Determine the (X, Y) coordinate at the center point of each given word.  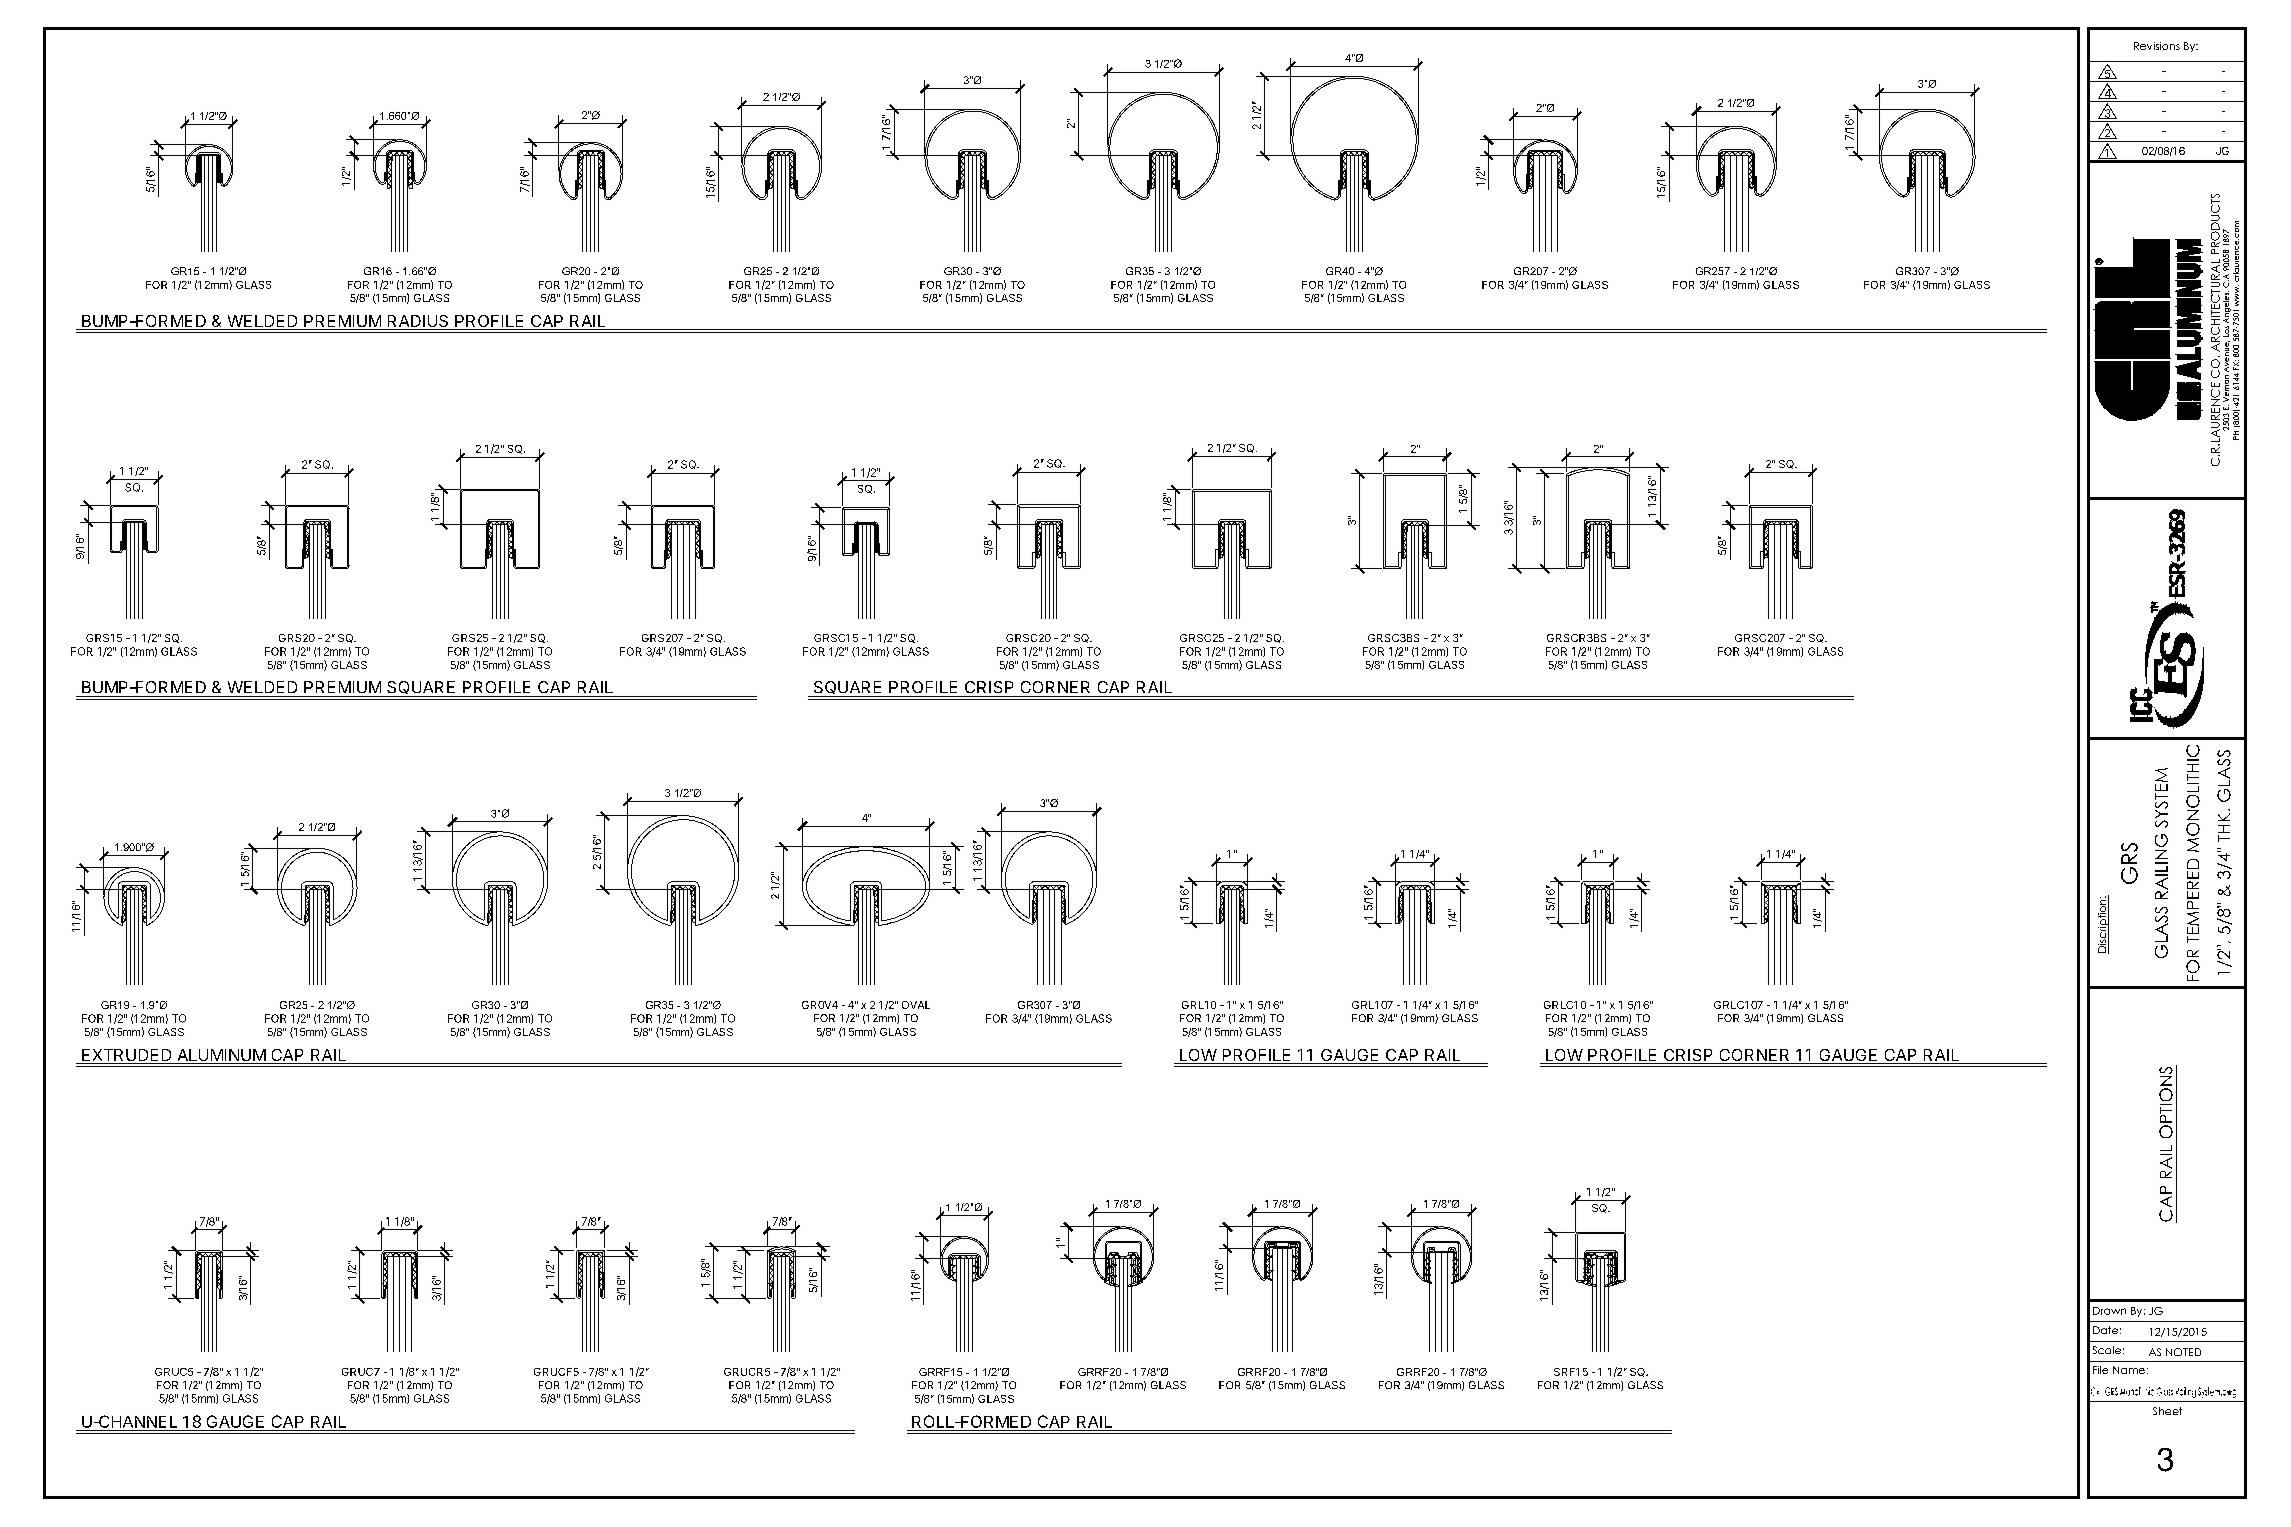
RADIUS (418, 322)
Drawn (2109, 1311)
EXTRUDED (127, 1056)
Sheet (2167, 1411)
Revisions (2157, 46)
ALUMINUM (221, 1056)
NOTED (2183, 1352)
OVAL (916, 1005)
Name (2129, 1370)
